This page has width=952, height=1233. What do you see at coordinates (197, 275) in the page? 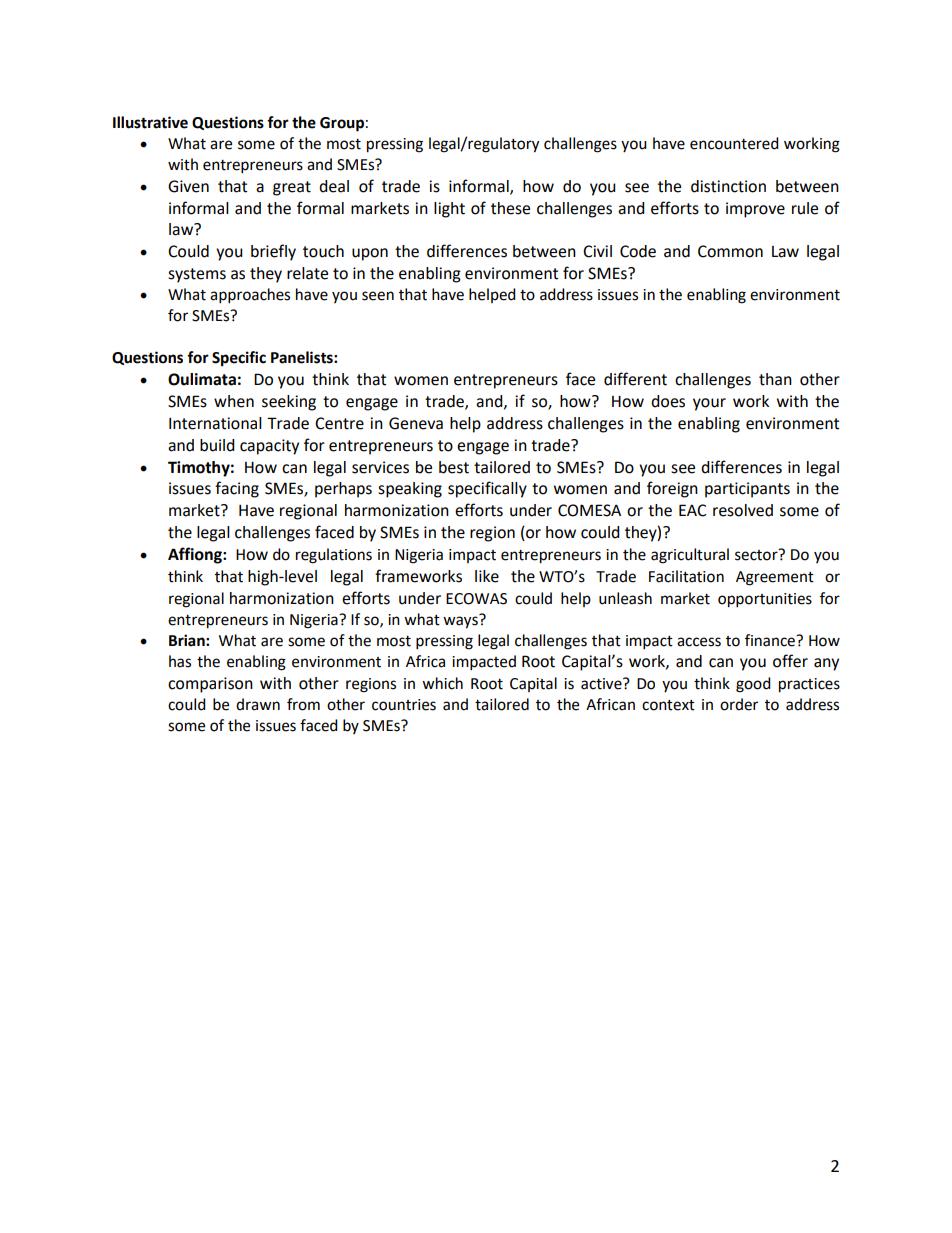
I see `systems` at bounding box center [197, 275].
